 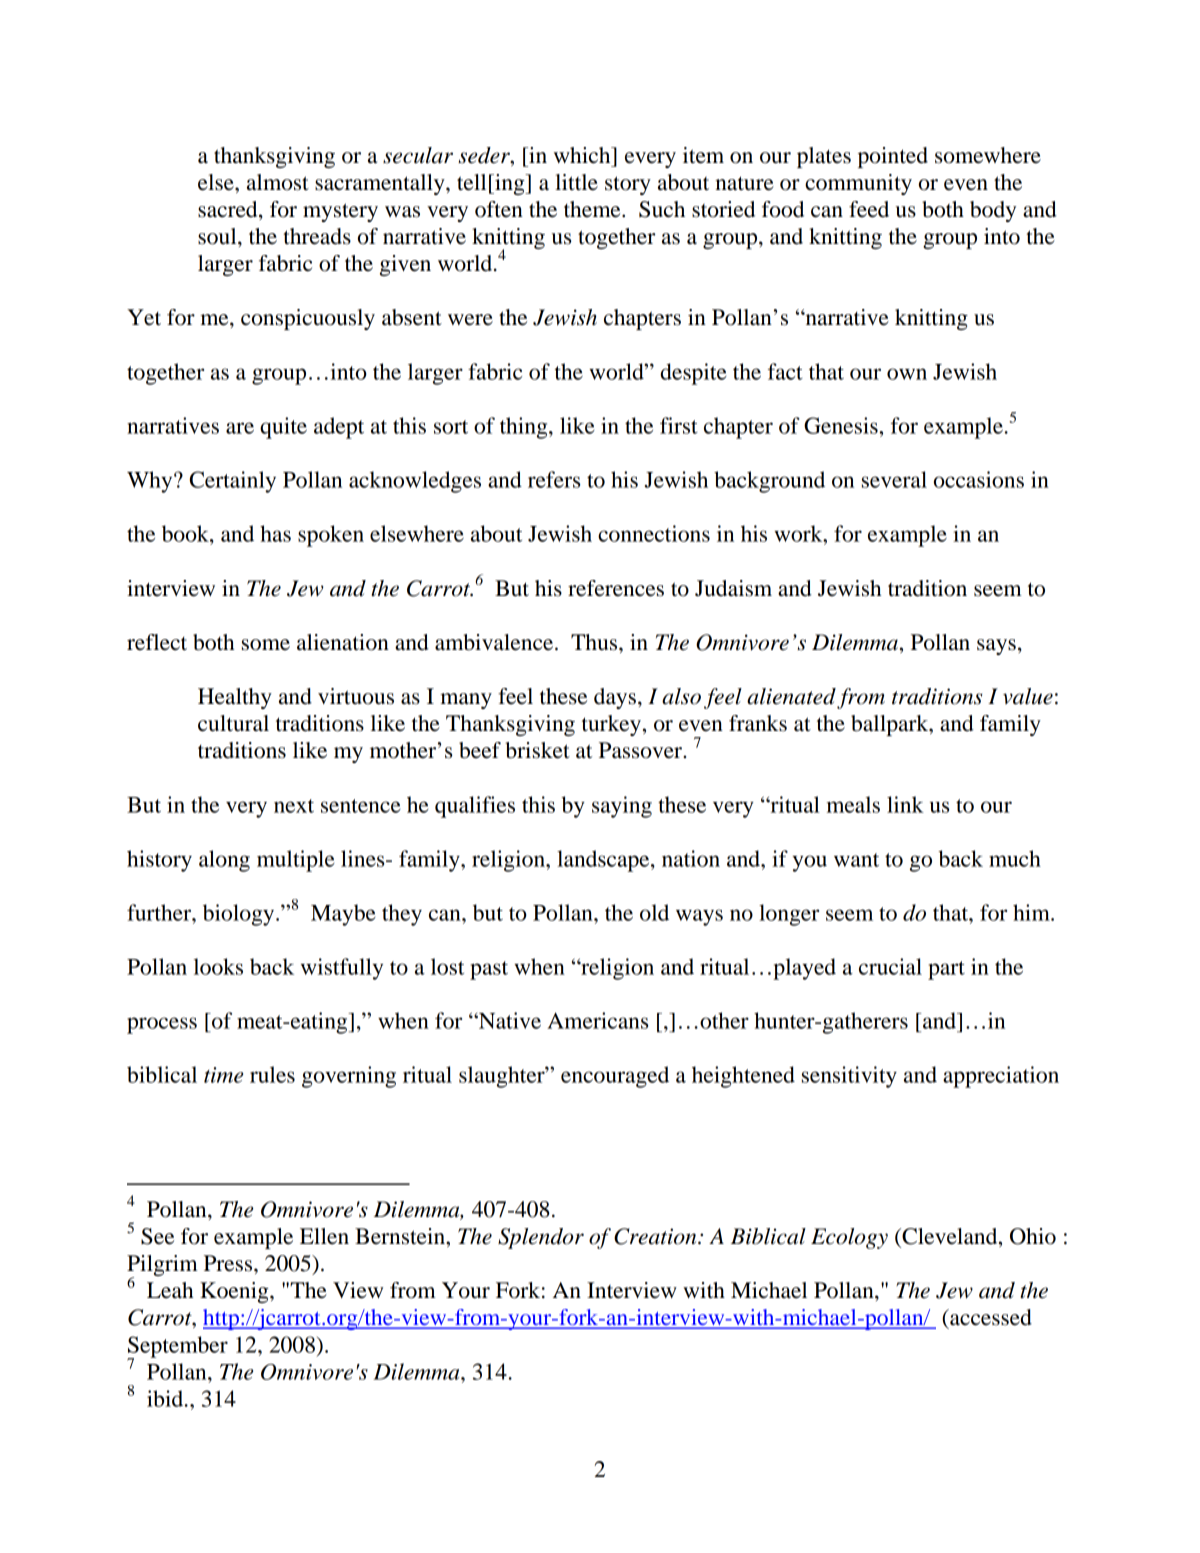 I want to click on Splendor, so click(x=541, y=1238).
